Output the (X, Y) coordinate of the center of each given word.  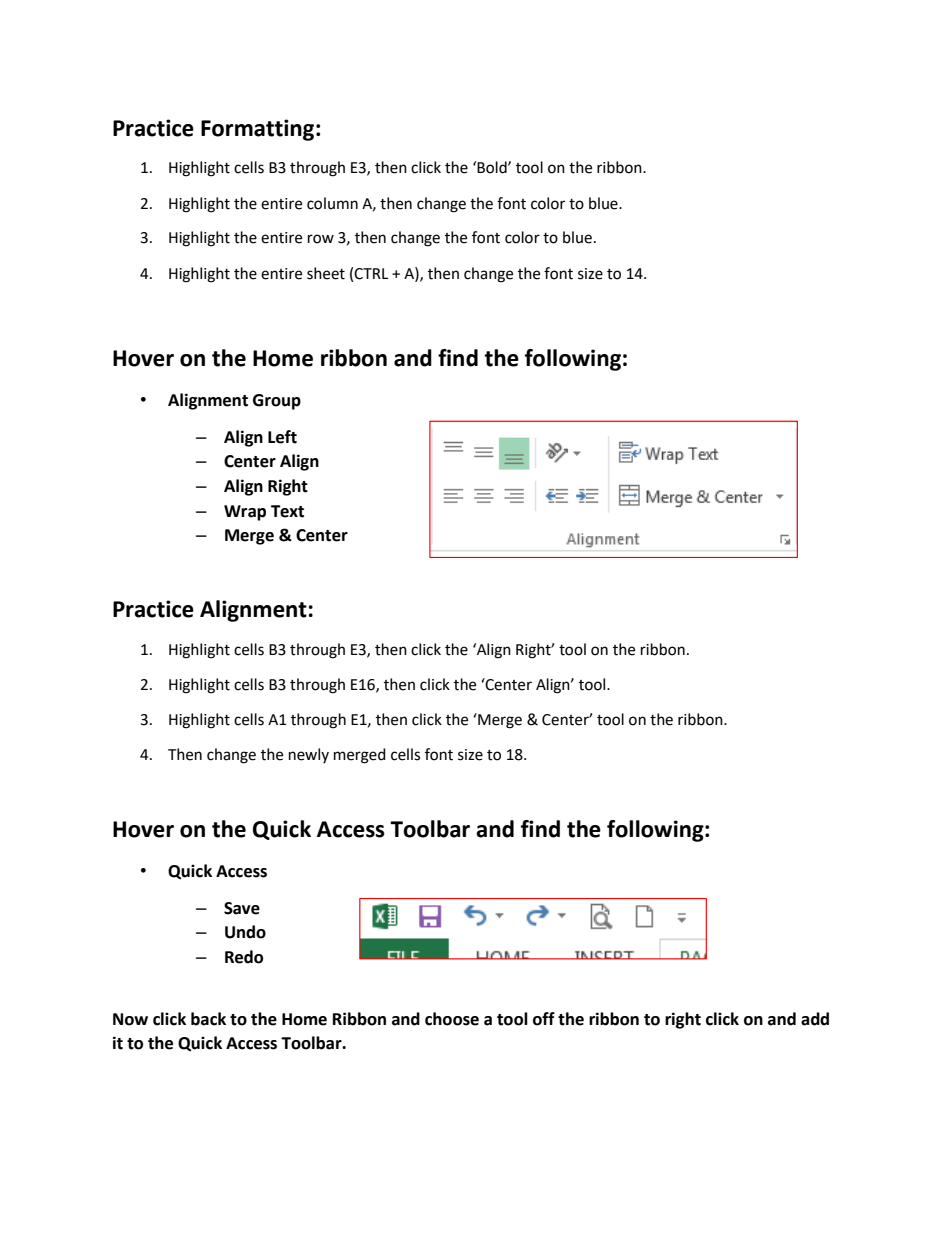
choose (452, 1019)
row (321, 239)
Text (287, 511)
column (332, 203)
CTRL (371, 274)
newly (309, 755)
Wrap (245, 513)
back (208, 1019)
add (815, 1019)
